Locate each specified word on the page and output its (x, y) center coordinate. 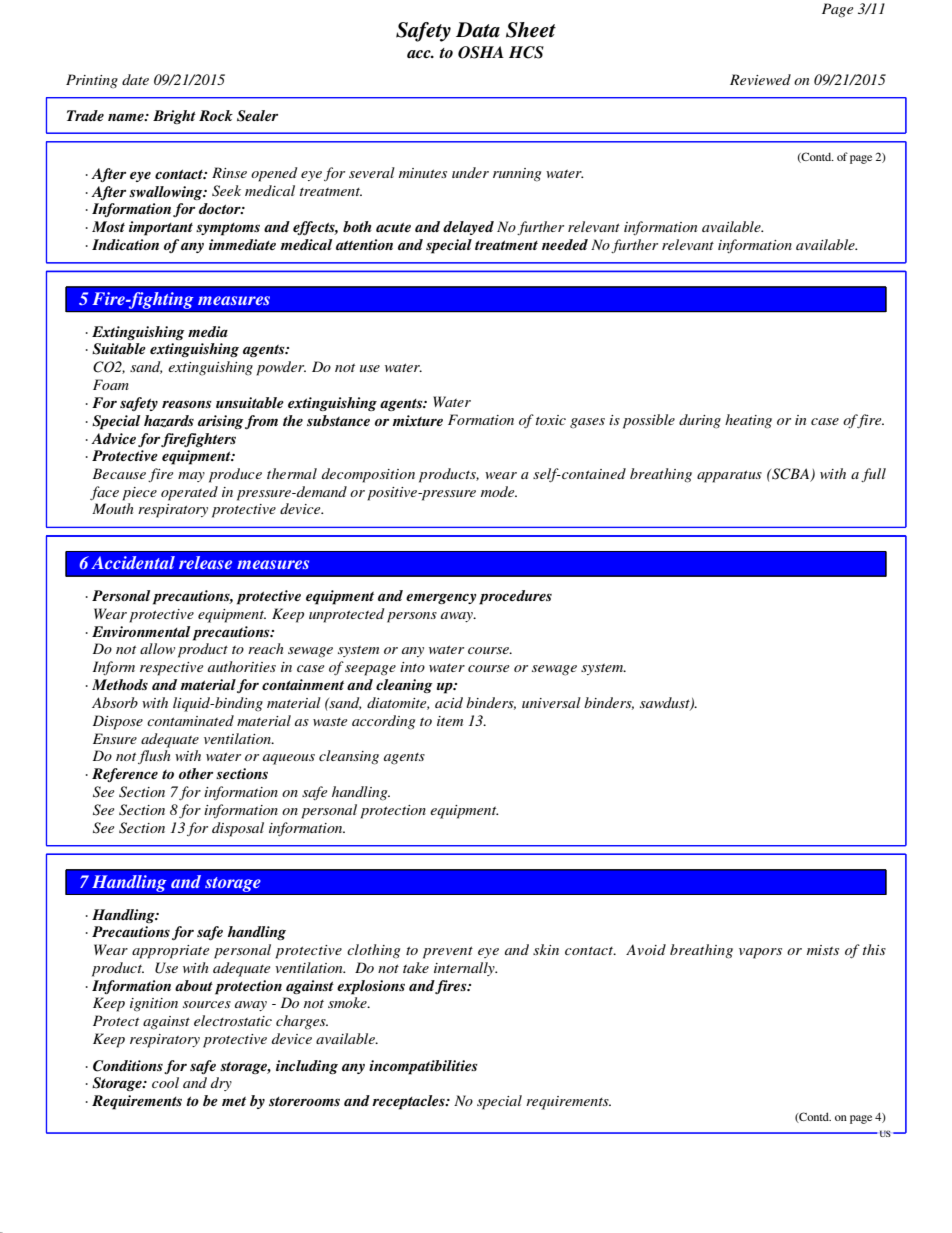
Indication (125, 244)
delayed (468, 228)
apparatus (729, 476)
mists (823, 950)
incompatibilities (423, 1067)
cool (165, 1082)
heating (748, 421)
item (450, 721)
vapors (760, 953)
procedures (515, 597)
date (135, 79)
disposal (238, 829)
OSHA (481, 52)
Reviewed (760, 79)
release (205, 562)
